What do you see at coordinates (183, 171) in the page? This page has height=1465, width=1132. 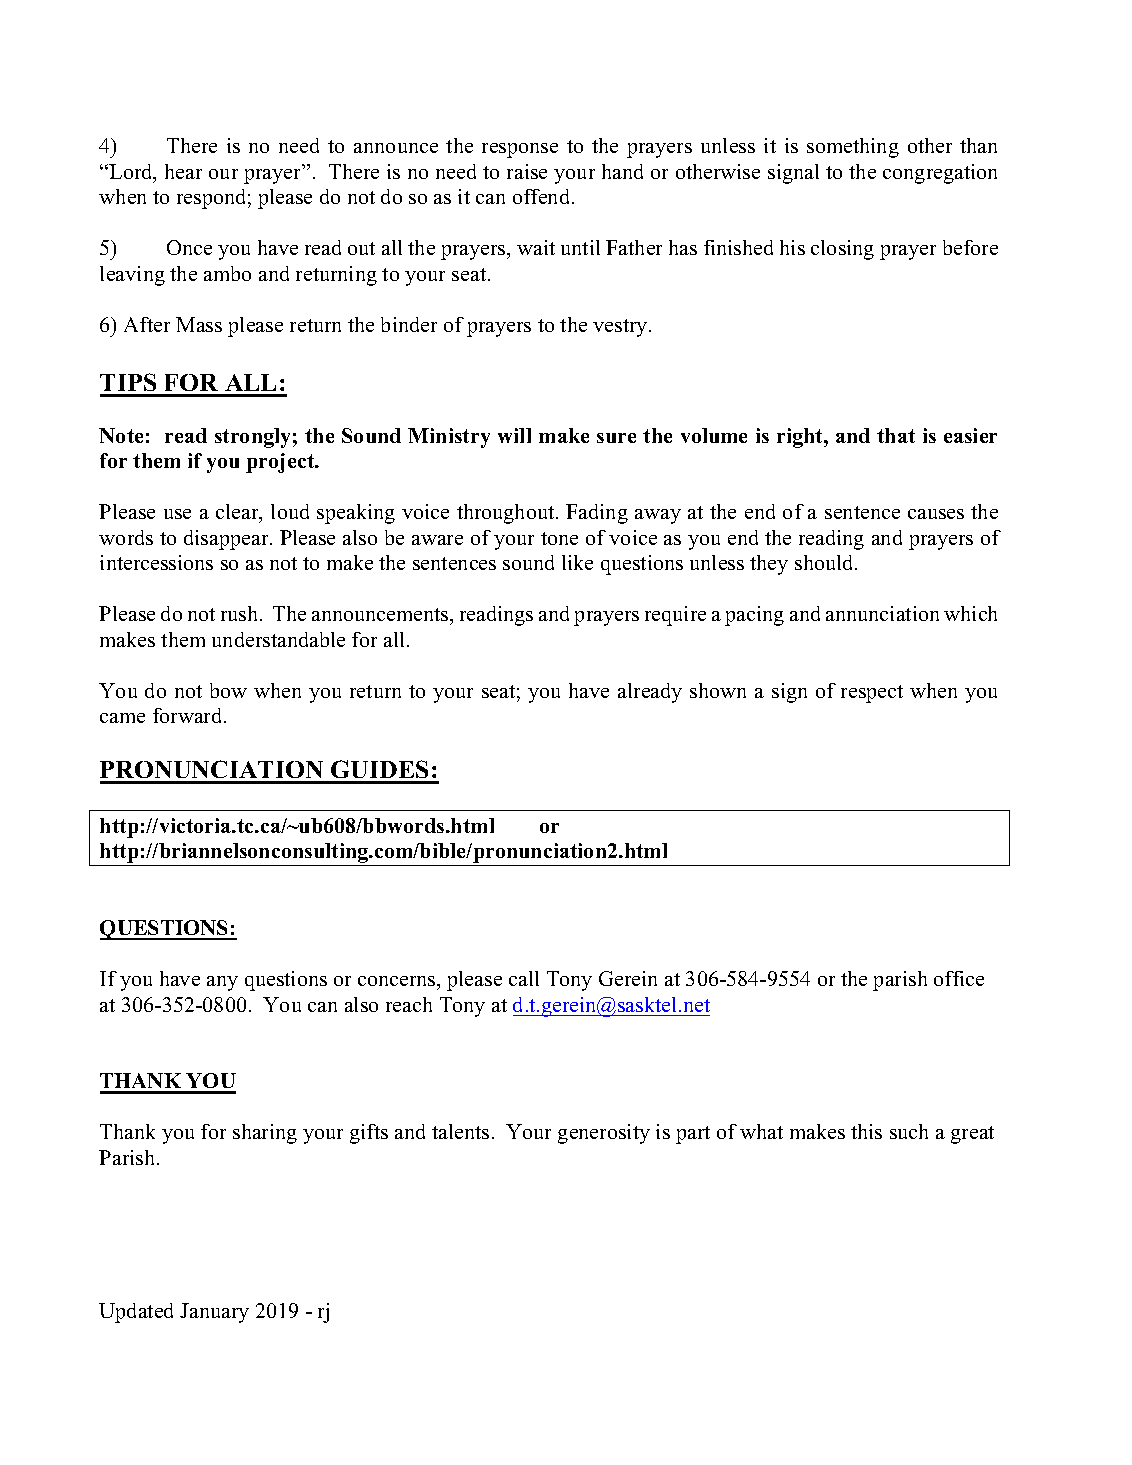 I see `hear` at bounding box center [183, 171].
